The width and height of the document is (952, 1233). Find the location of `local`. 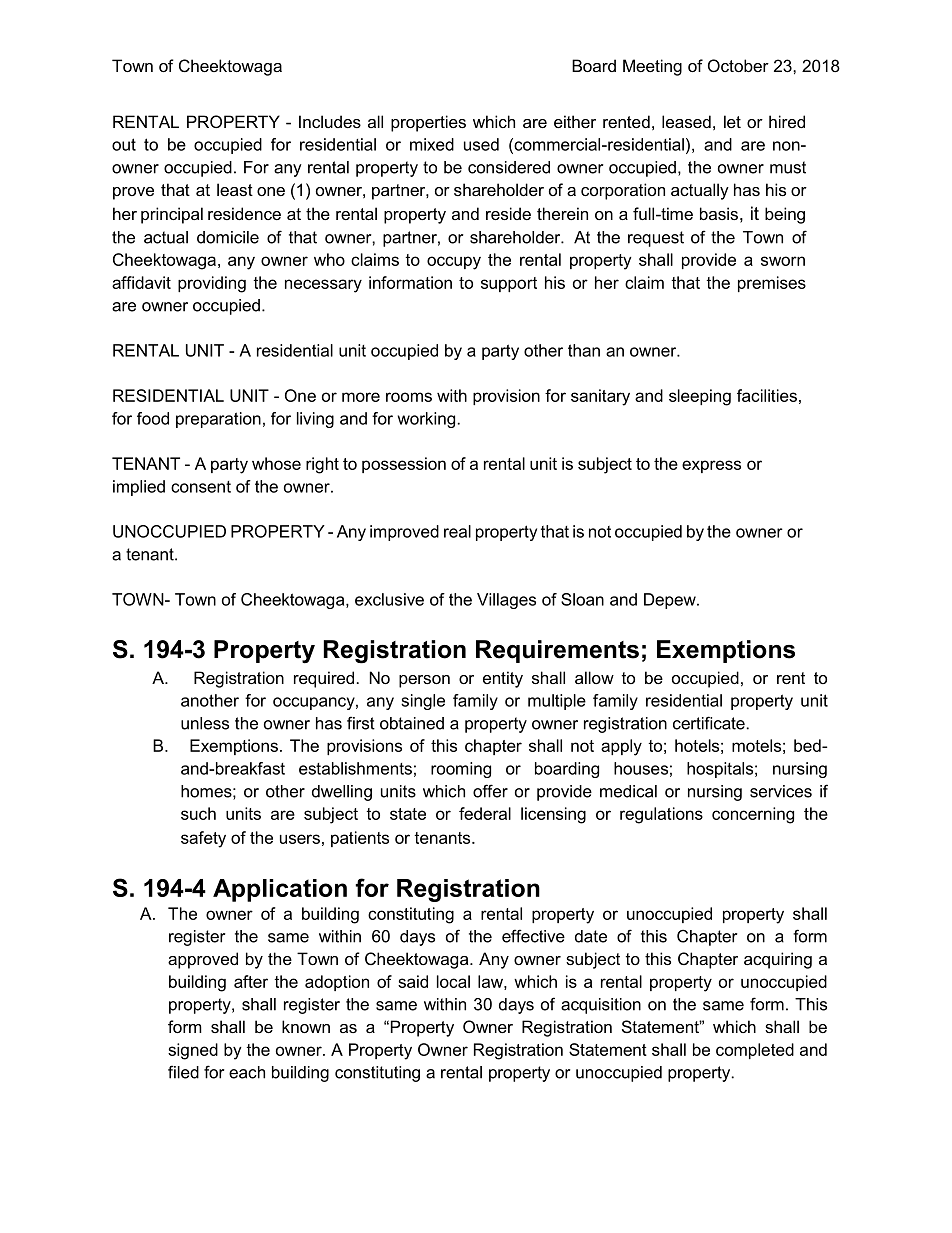

local is located at coordinates (453, 981).
